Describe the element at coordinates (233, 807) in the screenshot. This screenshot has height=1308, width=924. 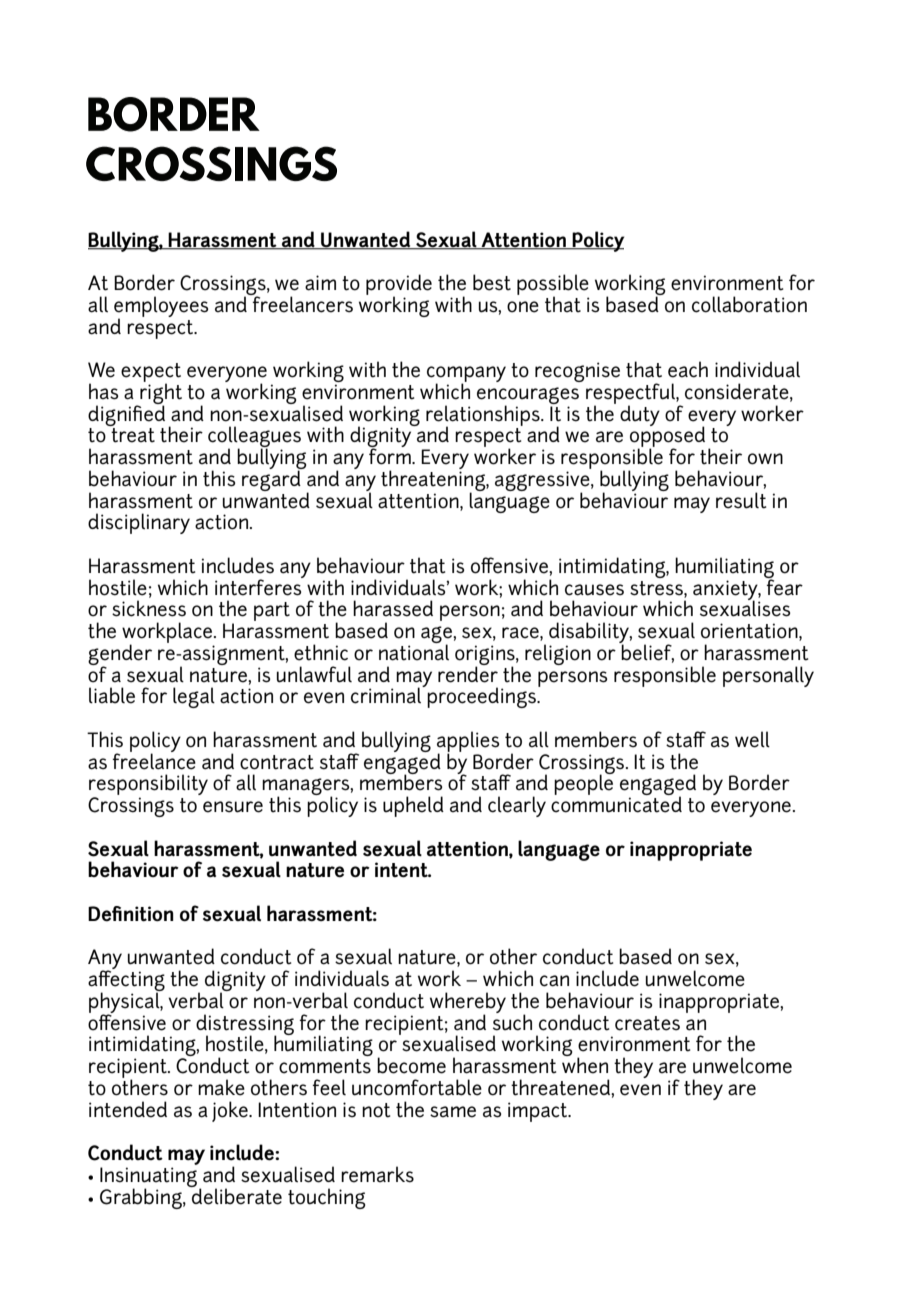
I see `ensure` at that location.
